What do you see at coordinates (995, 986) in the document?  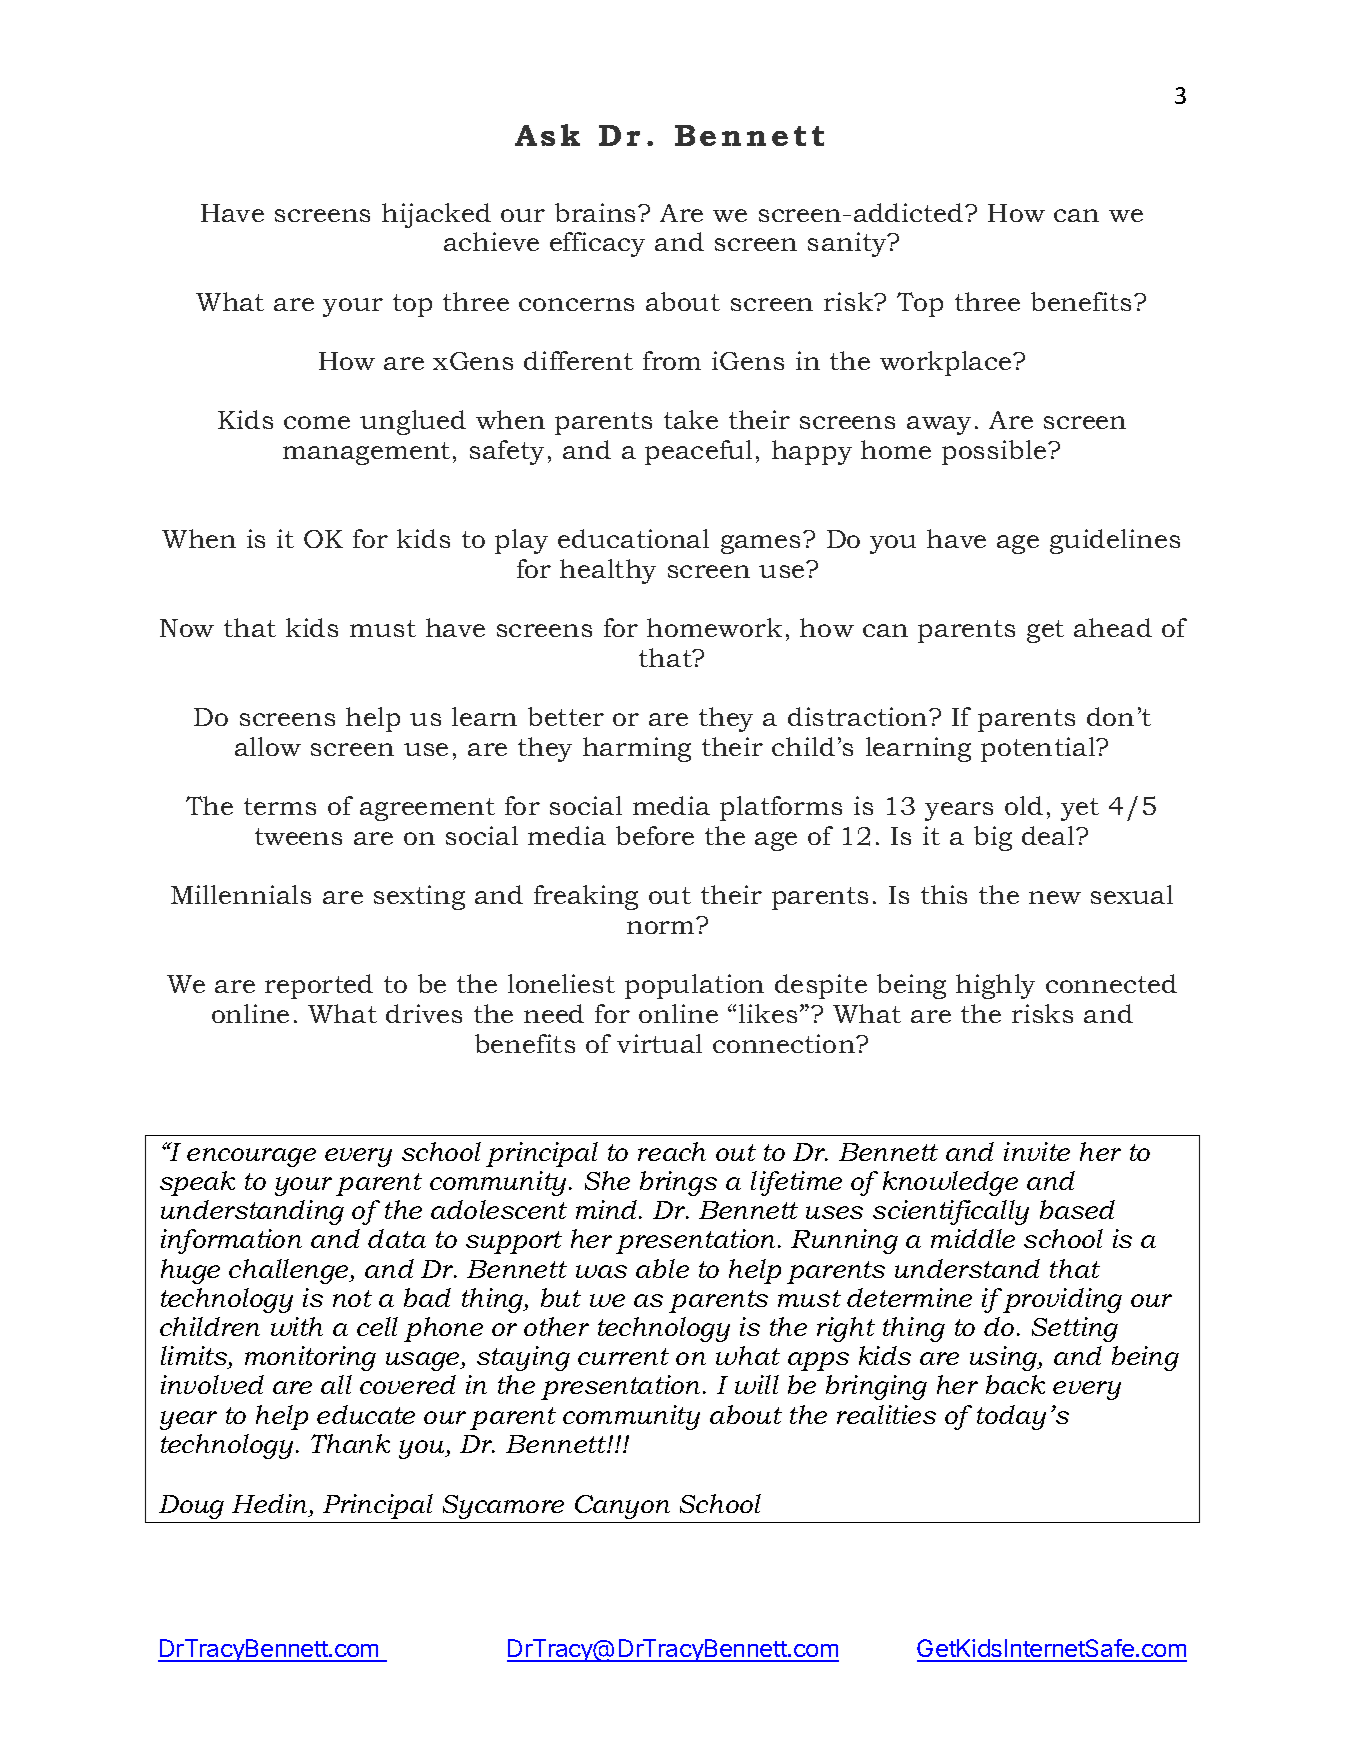 I see `highly` at bounding box center [995, 986].
